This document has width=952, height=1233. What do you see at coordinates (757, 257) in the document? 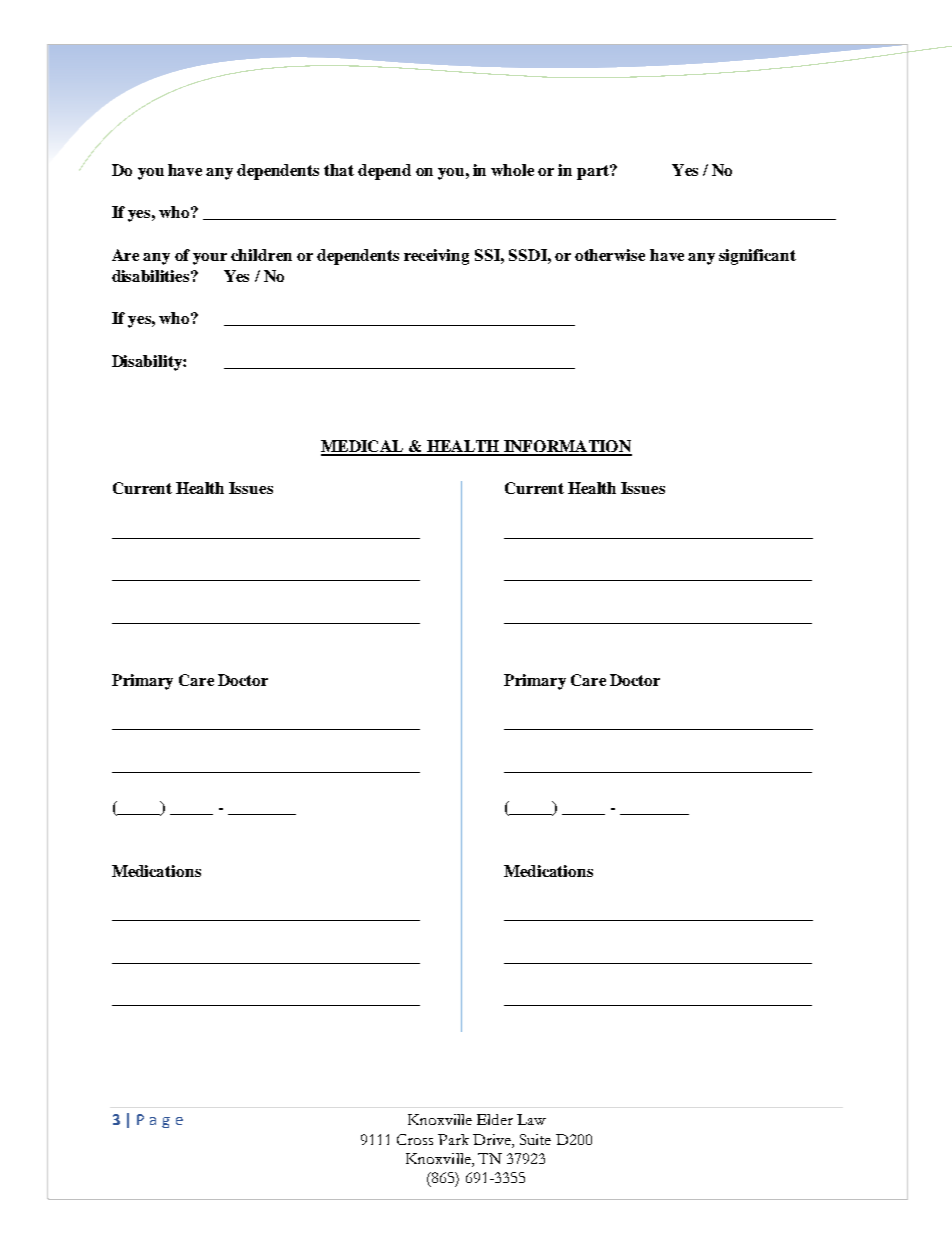
I see `significant` at bounding box center [757, 257].
